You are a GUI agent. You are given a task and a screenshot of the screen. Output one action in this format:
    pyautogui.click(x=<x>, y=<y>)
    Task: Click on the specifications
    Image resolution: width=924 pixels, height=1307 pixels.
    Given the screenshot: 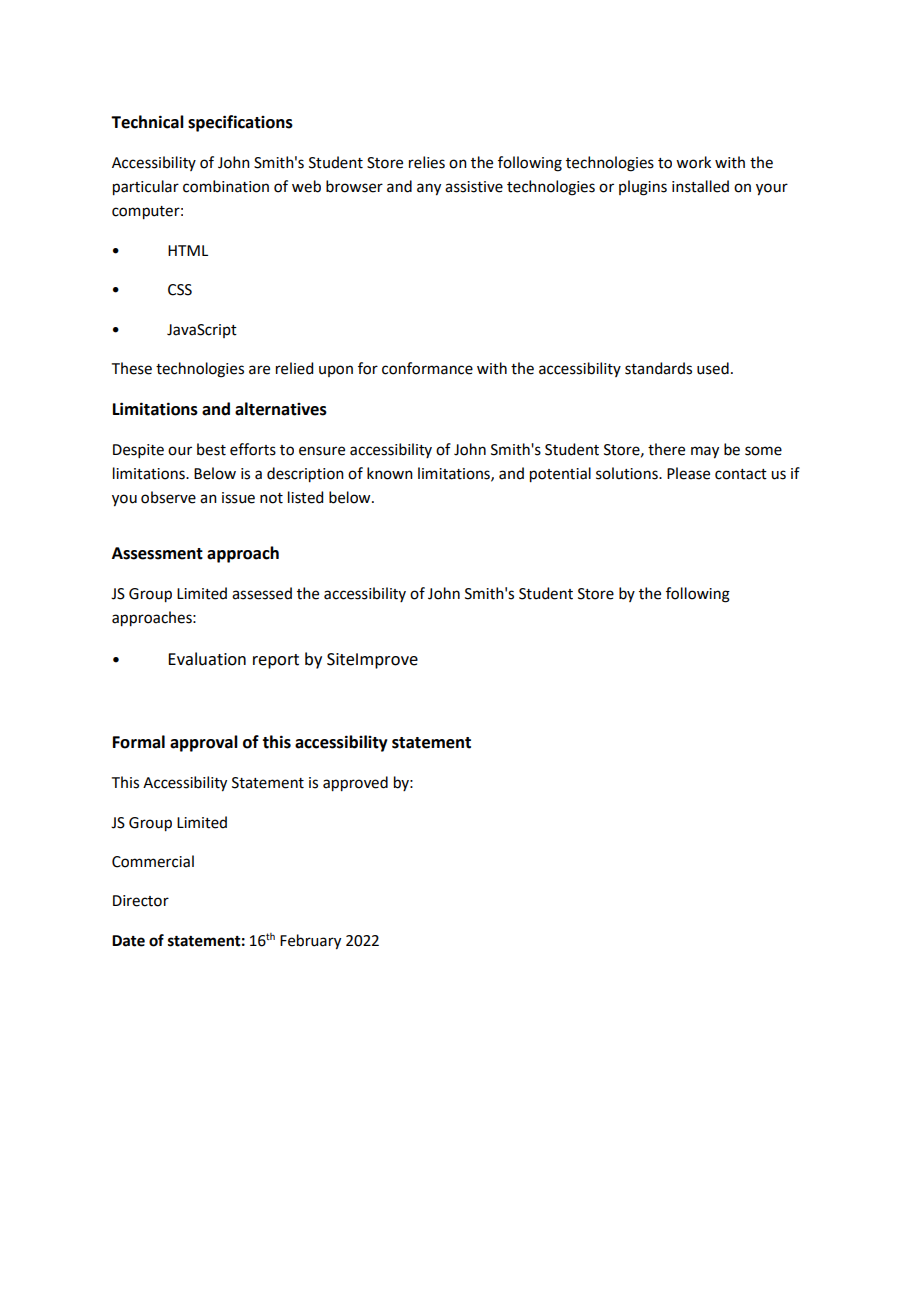 What is the action you would take?
    pyautogui.click(x=240, y=123)
